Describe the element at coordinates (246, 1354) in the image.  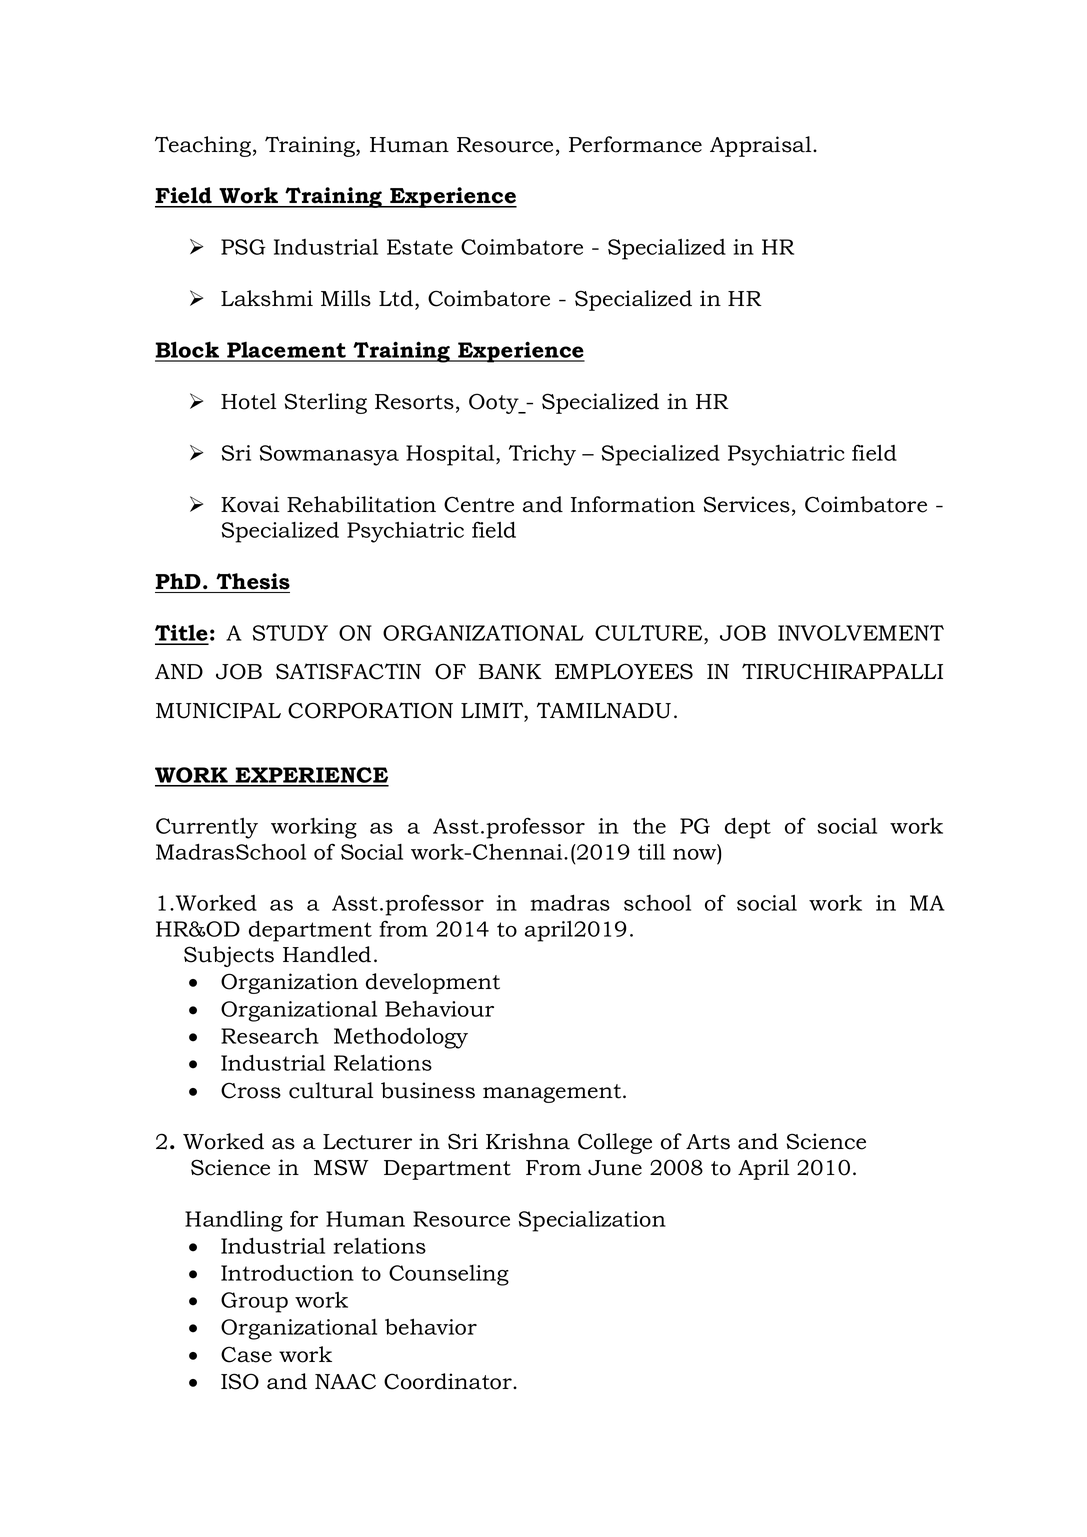
I see `Case` at that location.
